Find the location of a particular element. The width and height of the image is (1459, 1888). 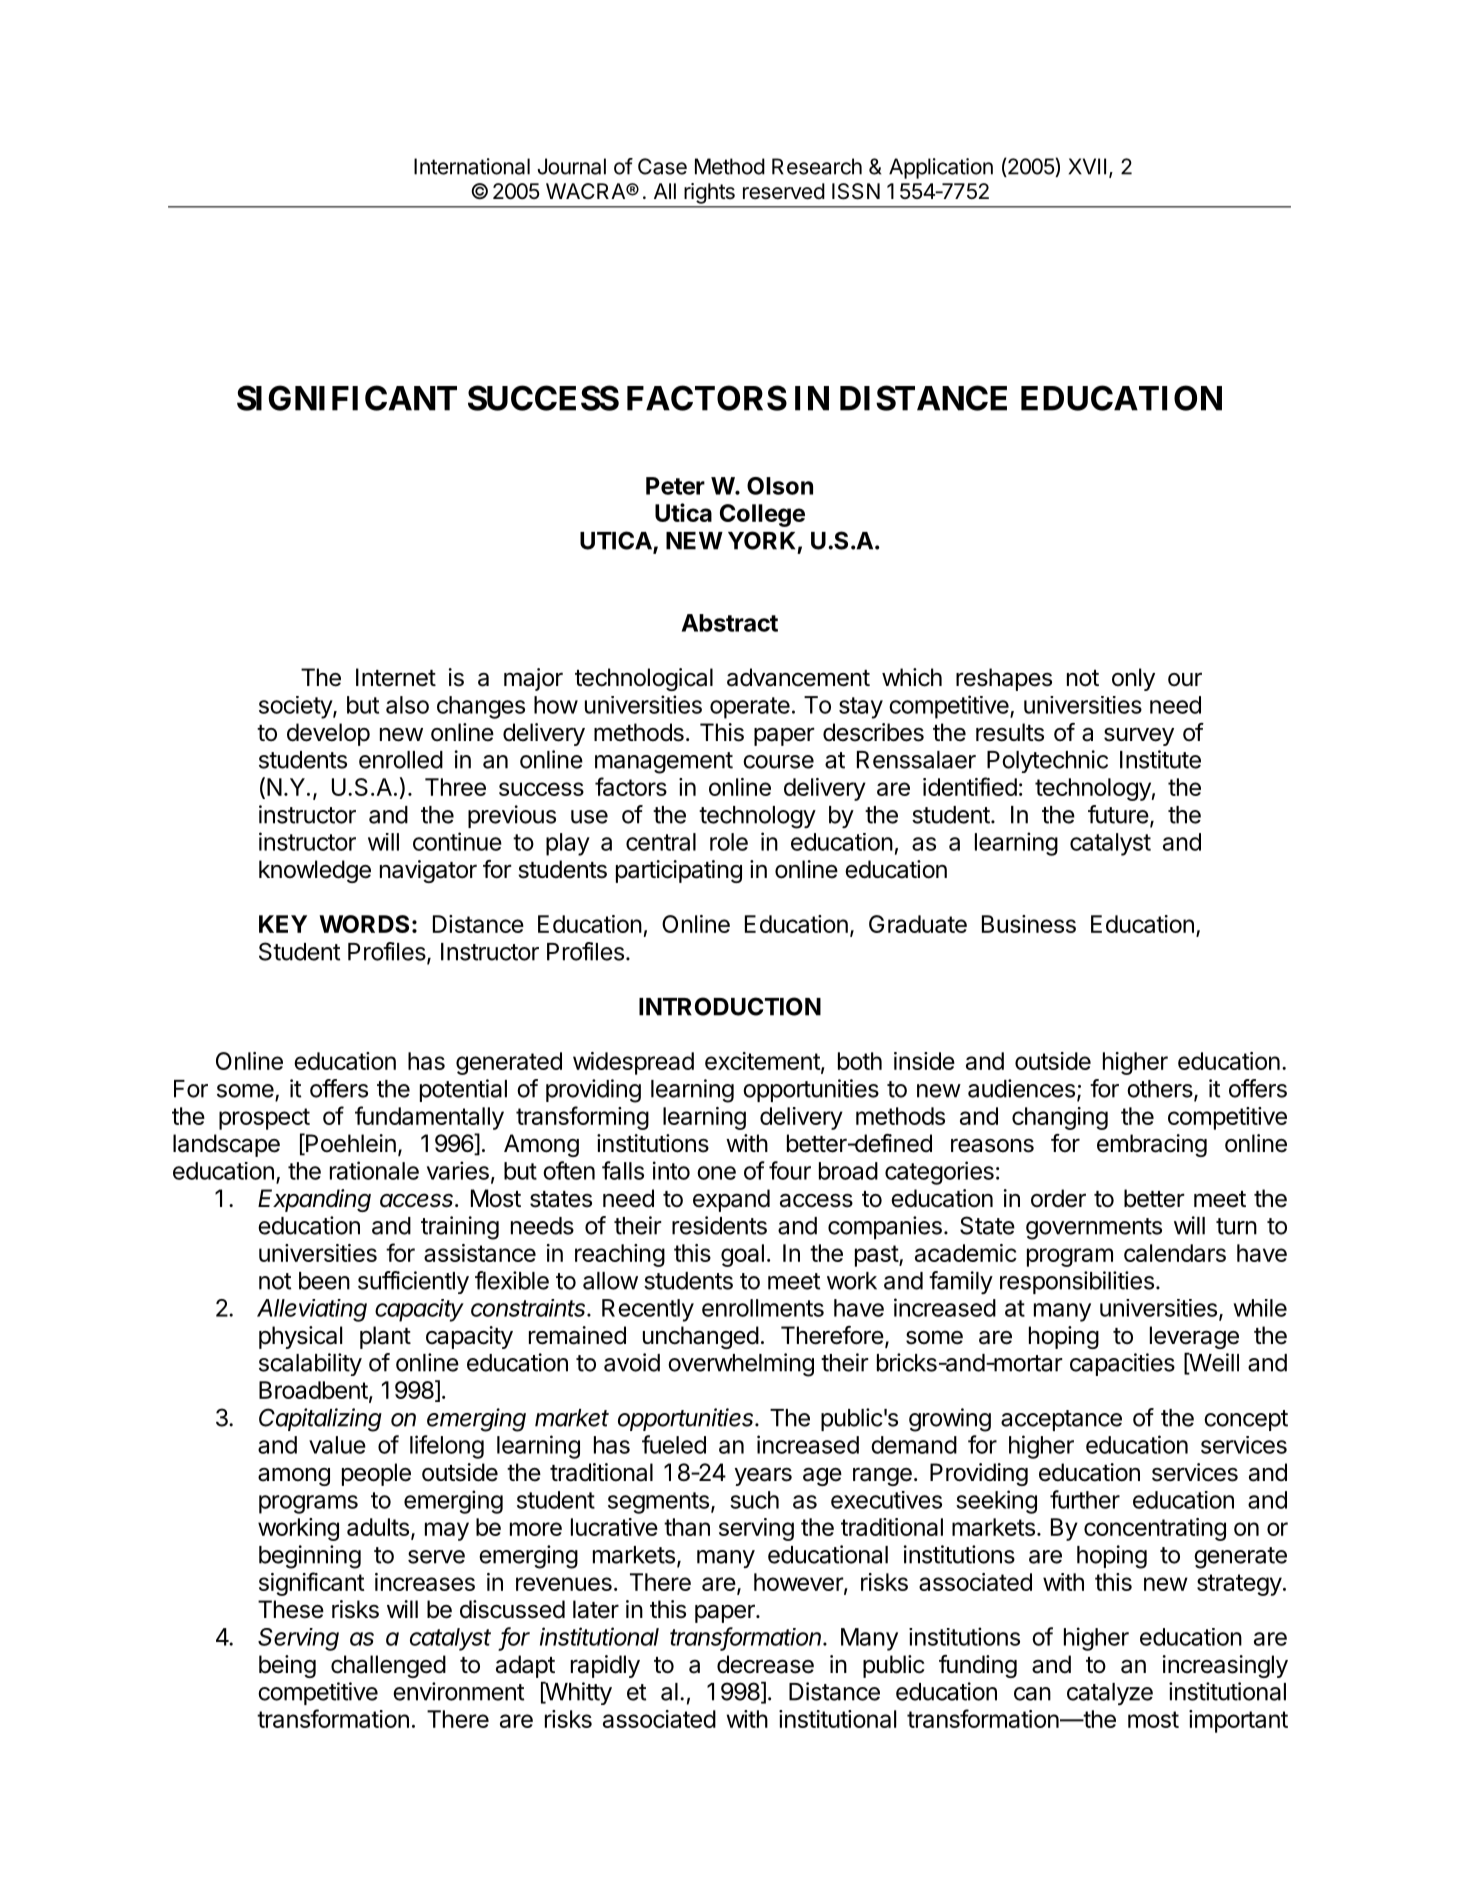

Abstract is located at coordinates (730, 623).
